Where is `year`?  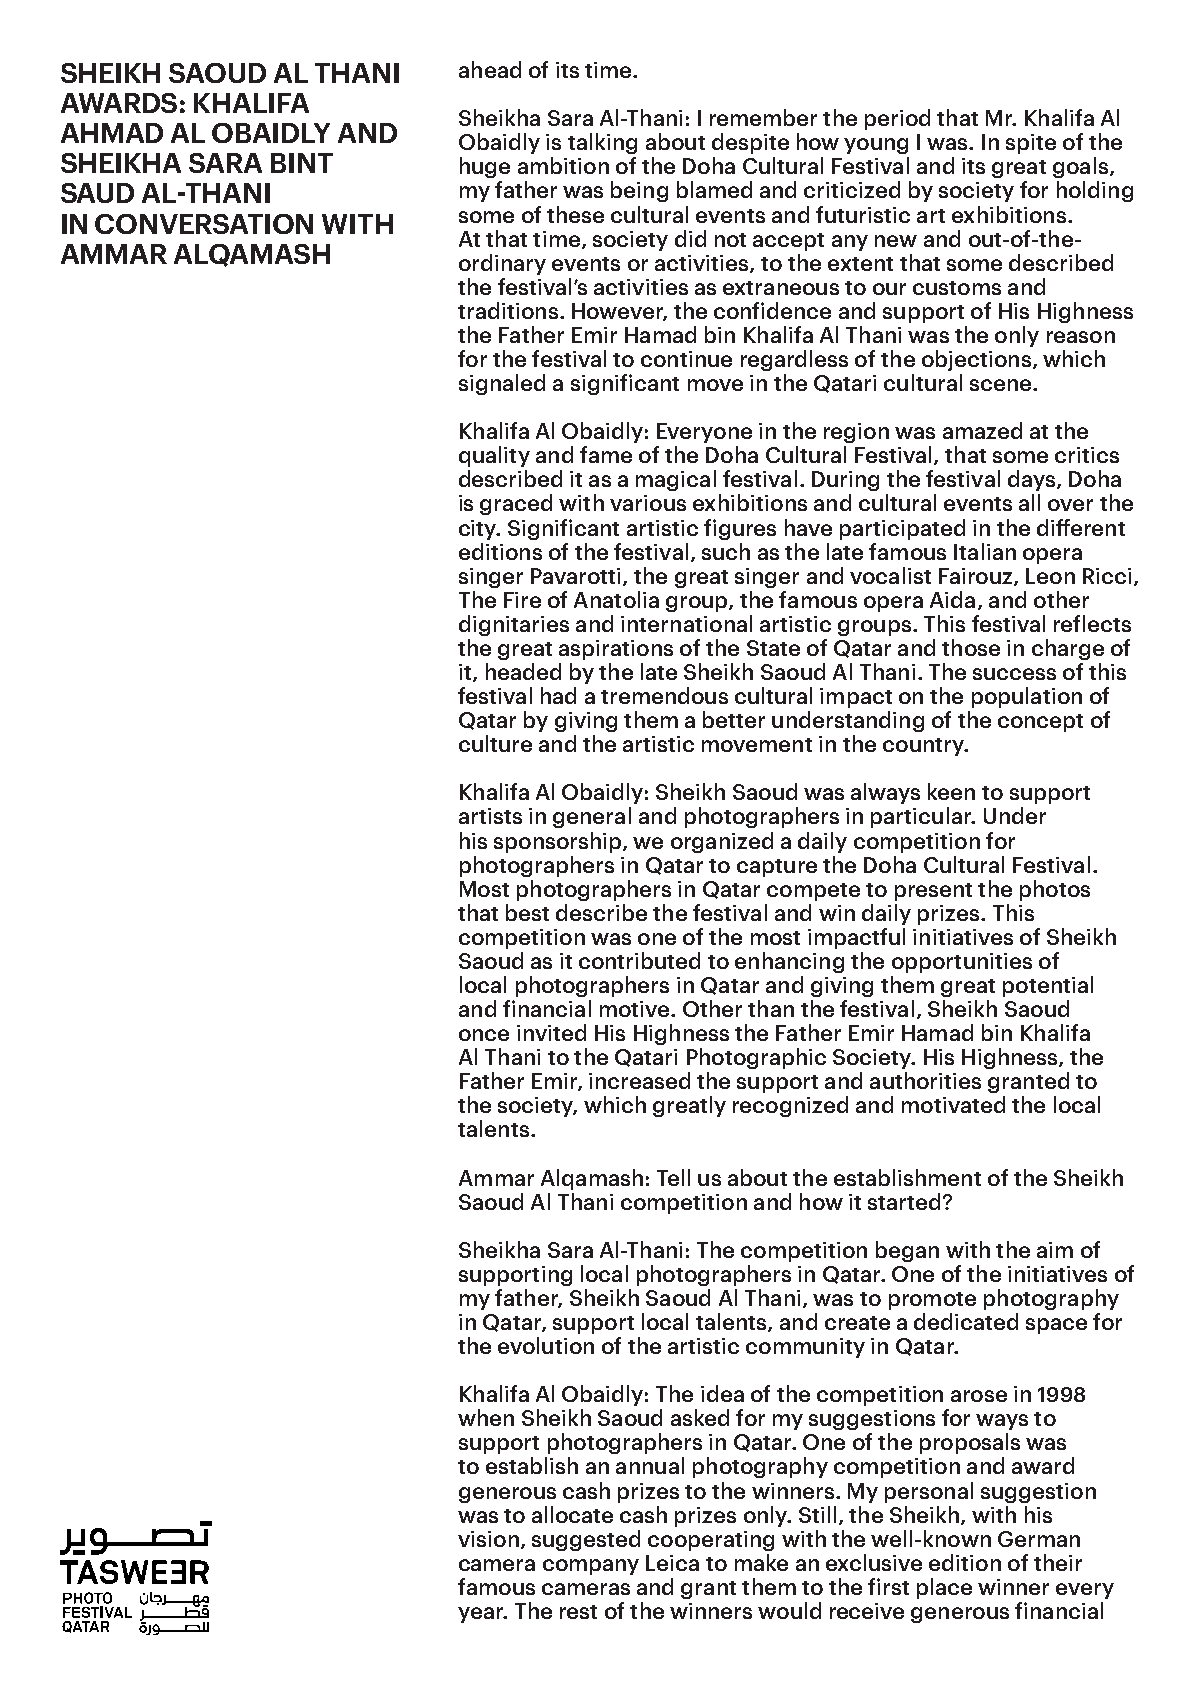 year is located at coordinates (481, 1615).
